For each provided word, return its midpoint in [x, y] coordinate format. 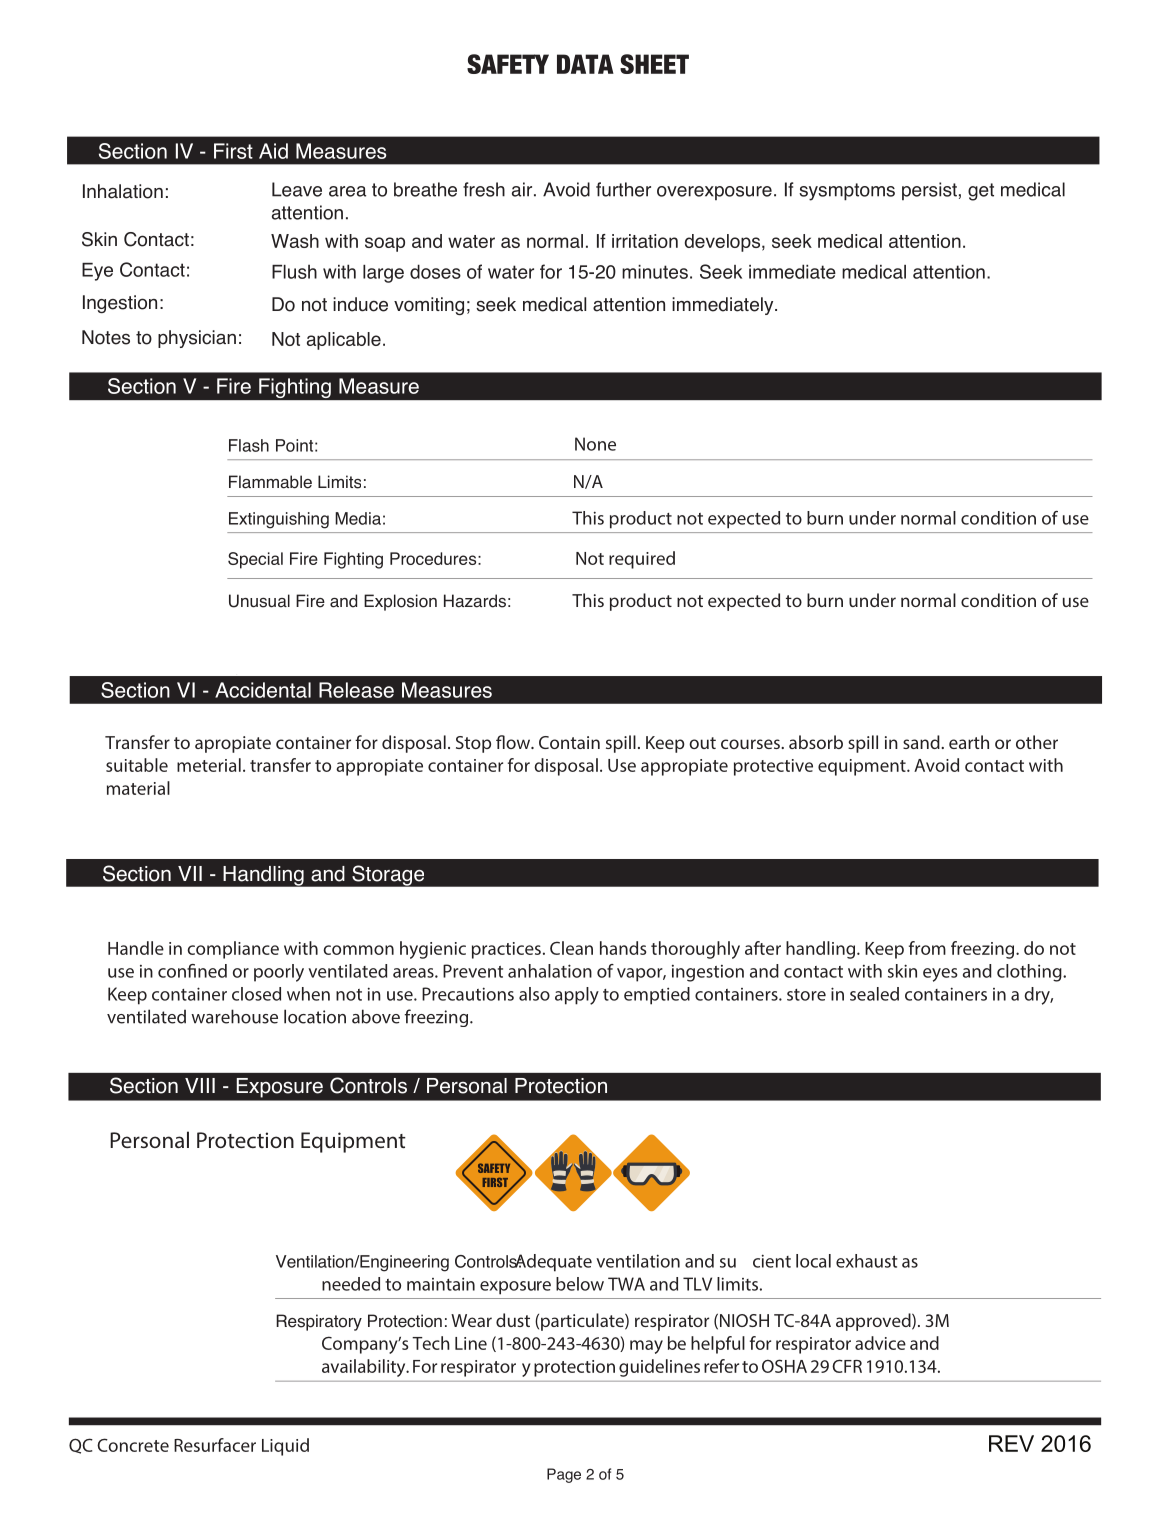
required [642, 560]
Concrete [133, 1445]
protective [773, 767]
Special [255, 560]
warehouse [234, 1016]
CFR [847, 1366]
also [534, 994]
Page [564, 1475]
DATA [585, 64]
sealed [874, 994]
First [233, 151]
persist [929, 191]
